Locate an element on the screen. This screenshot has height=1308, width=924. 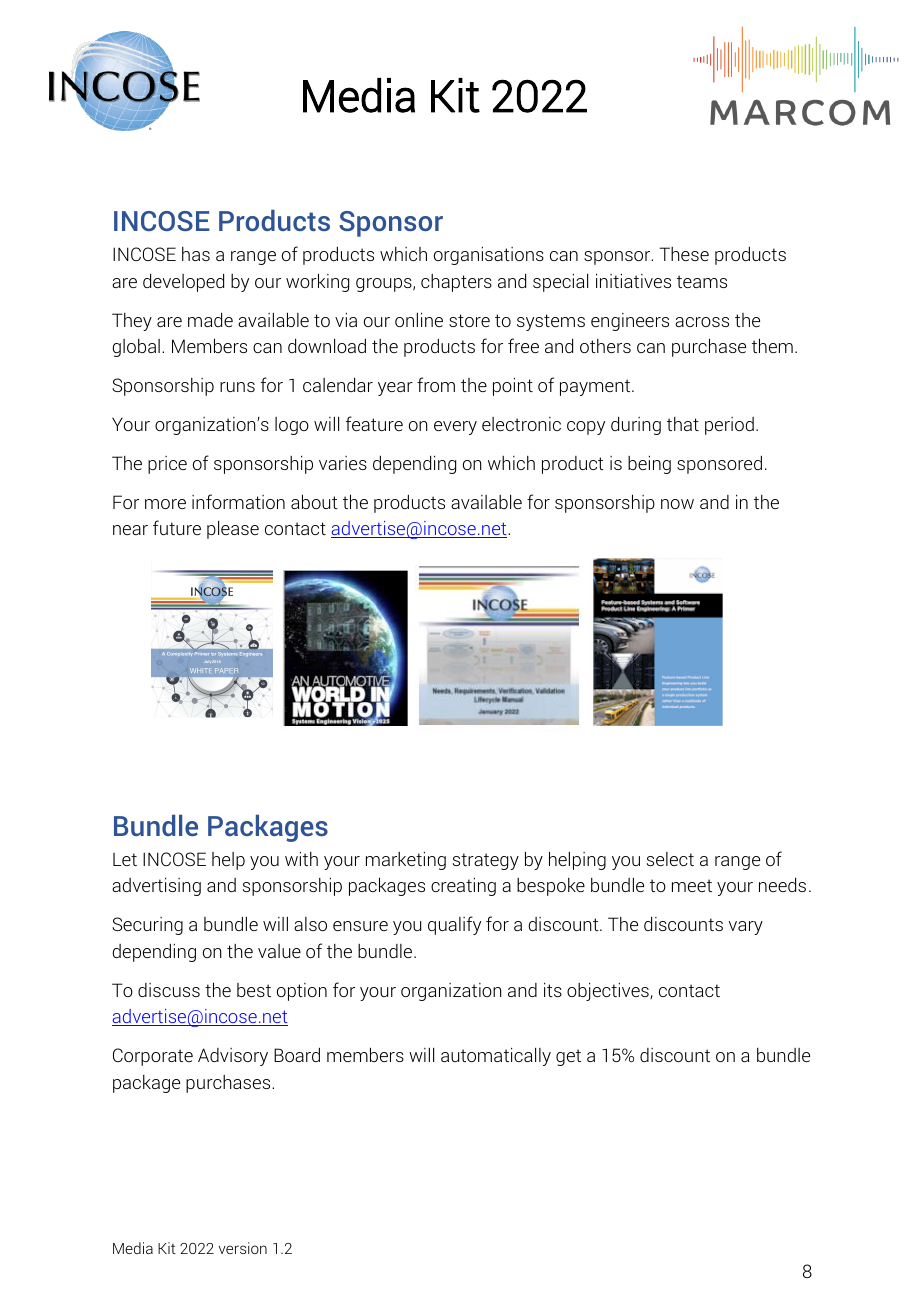
automatically is located at coordinates (496, 1057).
